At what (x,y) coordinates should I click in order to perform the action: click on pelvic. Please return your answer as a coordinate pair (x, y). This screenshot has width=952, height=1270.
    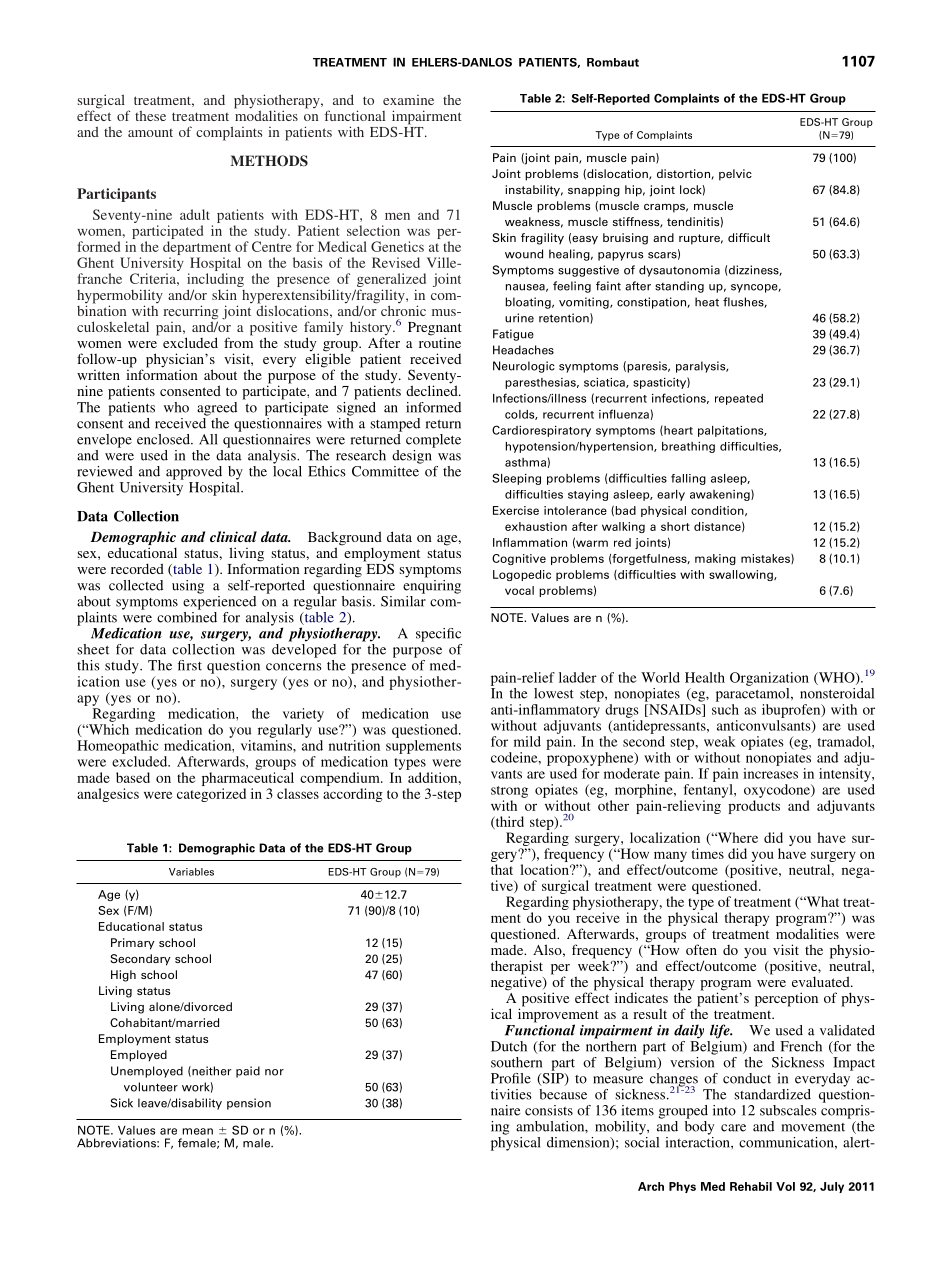
    Looking at the image, I should click on (735, 175).
